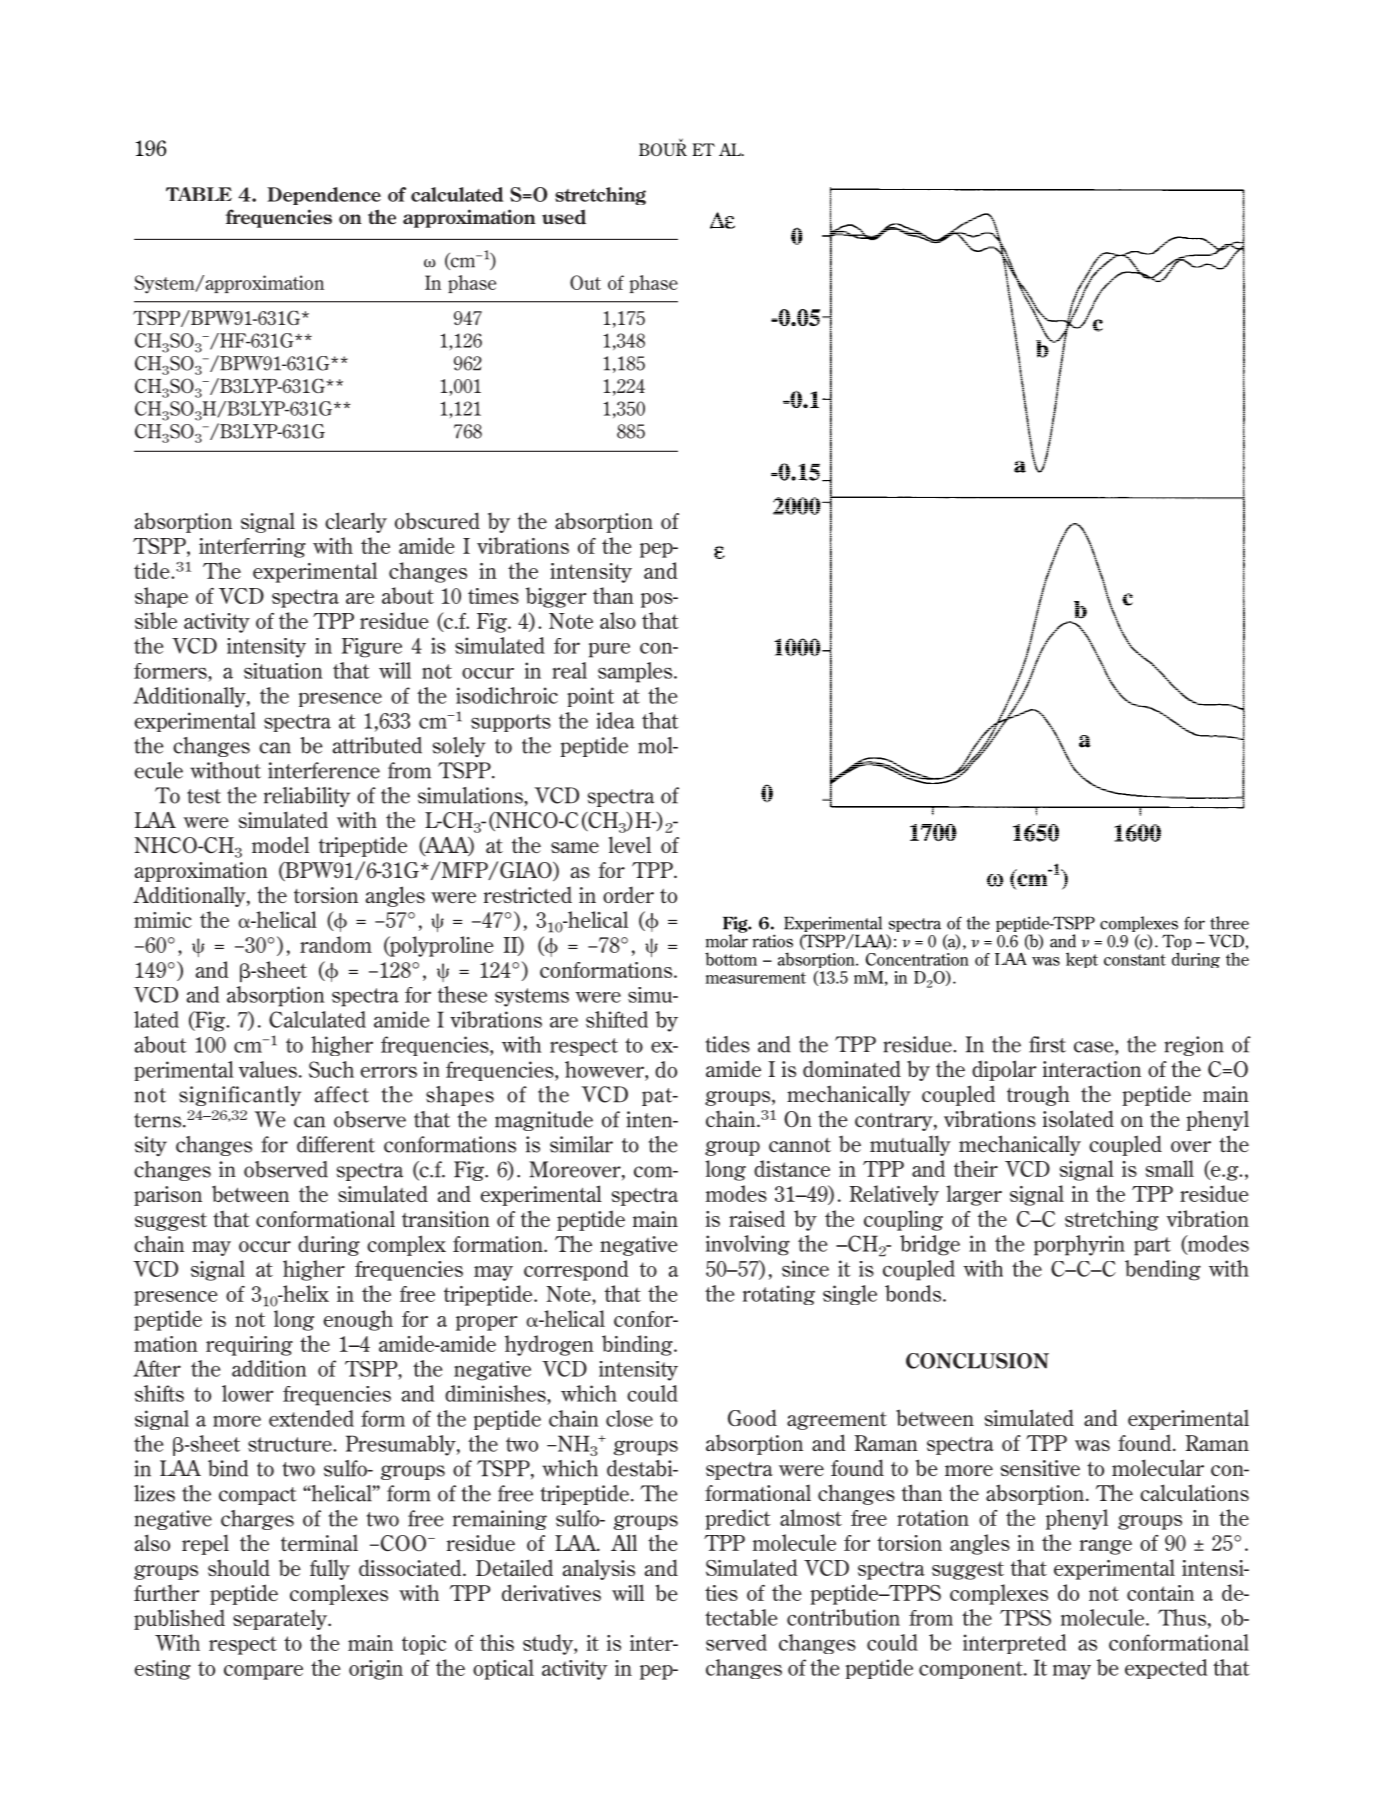  Describe the element at coordinates (564, 217) in the screenshot. I see `used` at that location.
